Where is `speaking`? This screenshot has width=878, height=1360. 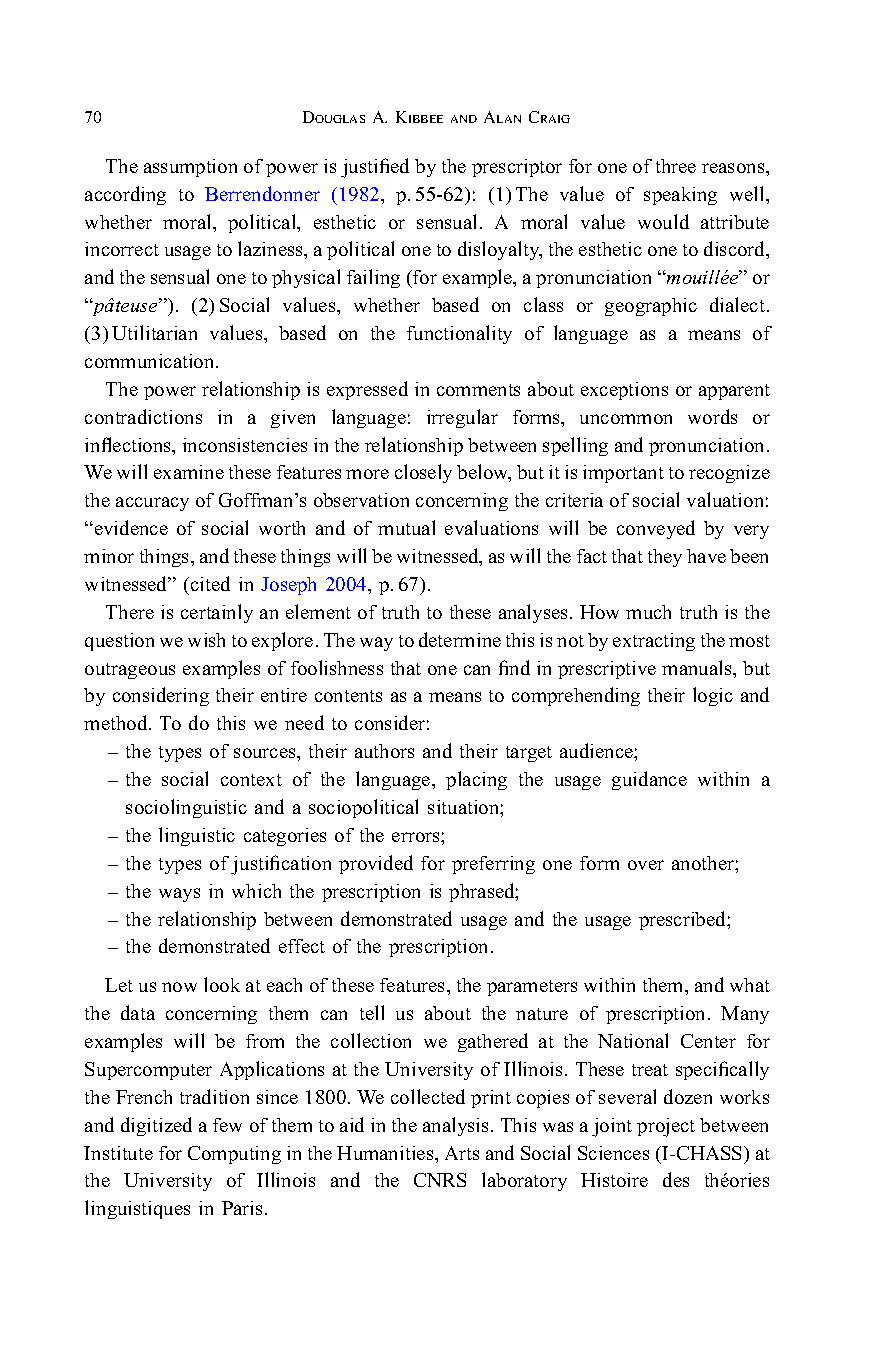 speaking is located at coordinates (680, 196).
